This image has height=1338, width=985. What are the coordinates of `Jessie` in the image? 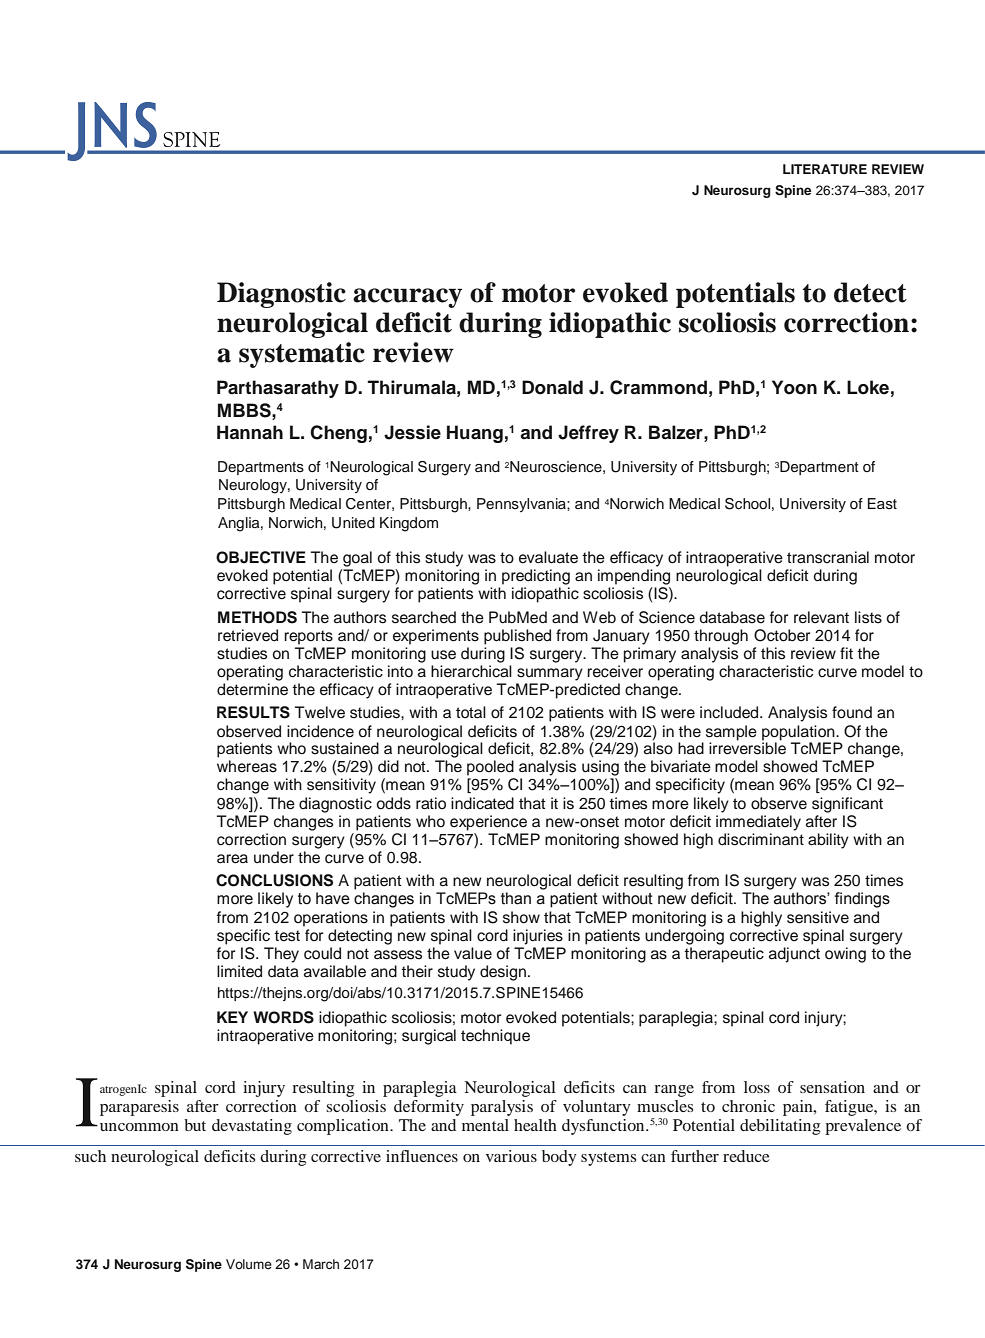 It's located at (412, 432).
